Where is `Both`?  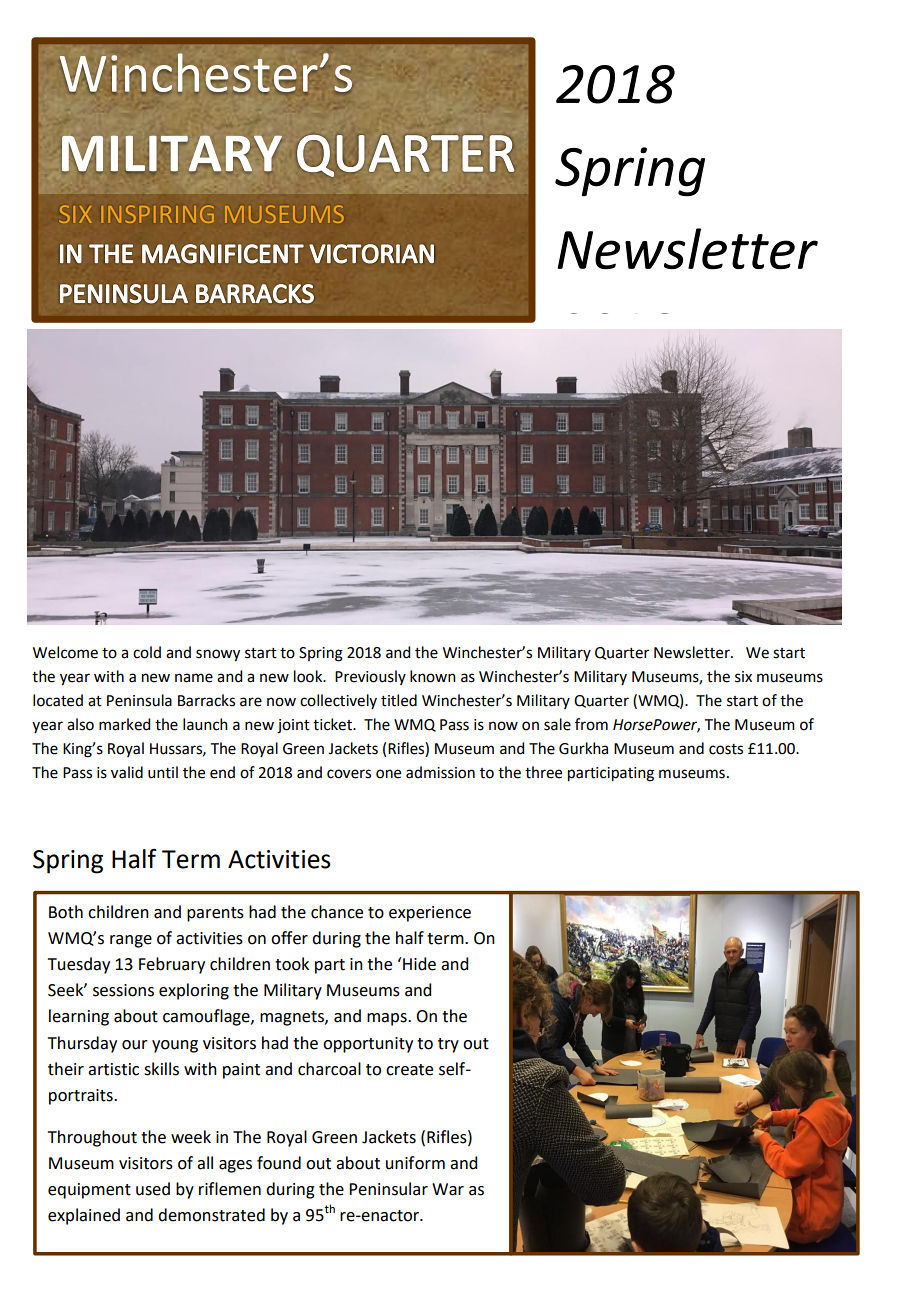
Both is located at coordinates (66, 912).
